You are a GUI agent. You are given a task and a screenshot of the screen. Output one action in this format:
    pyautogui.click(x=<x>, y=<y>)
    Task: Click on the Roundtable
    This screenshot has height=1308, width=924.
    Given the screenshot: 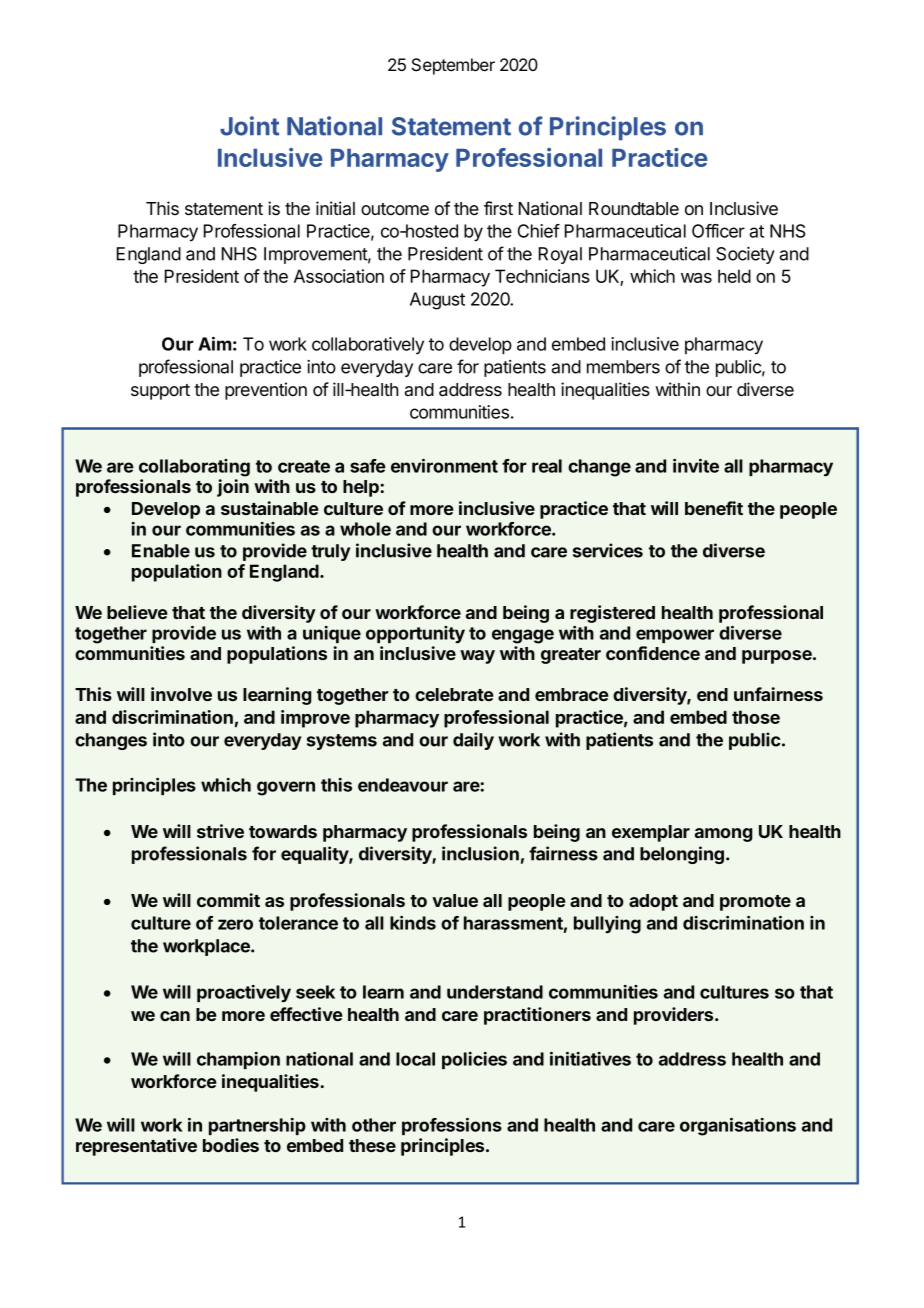 What is the action you would take?
    pyautogui.click(x=634, y=209)
